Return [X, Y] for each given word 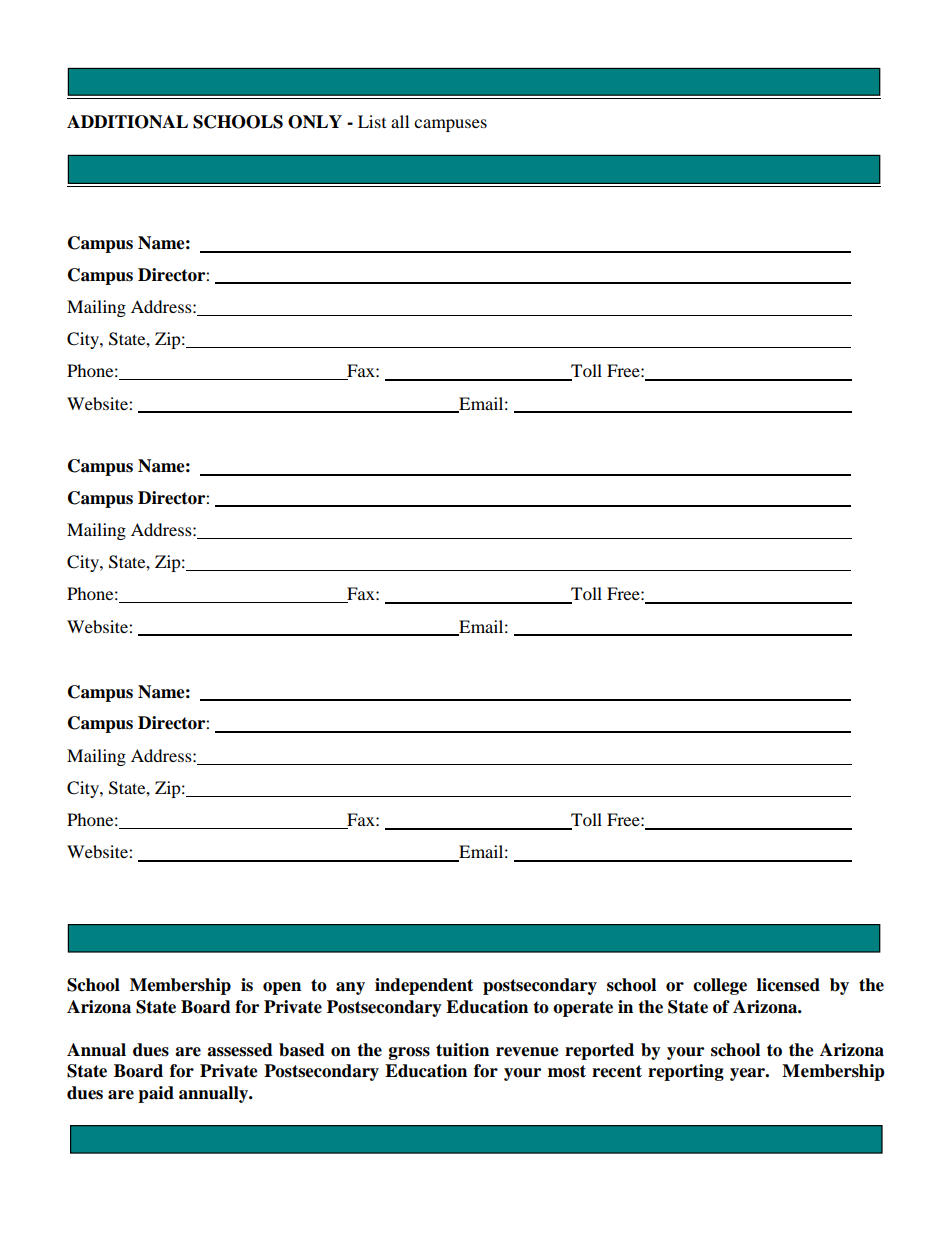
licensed [788, 985]
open [282, 988]
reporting [686, 1072]
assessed [240, 1050]
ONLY [315, 122]
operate [583, 1009]
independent [424, 986]
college [720, 986]
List [372, 121]
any [350, 988]
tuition [462, 1050]
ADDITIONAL [127, 122]
